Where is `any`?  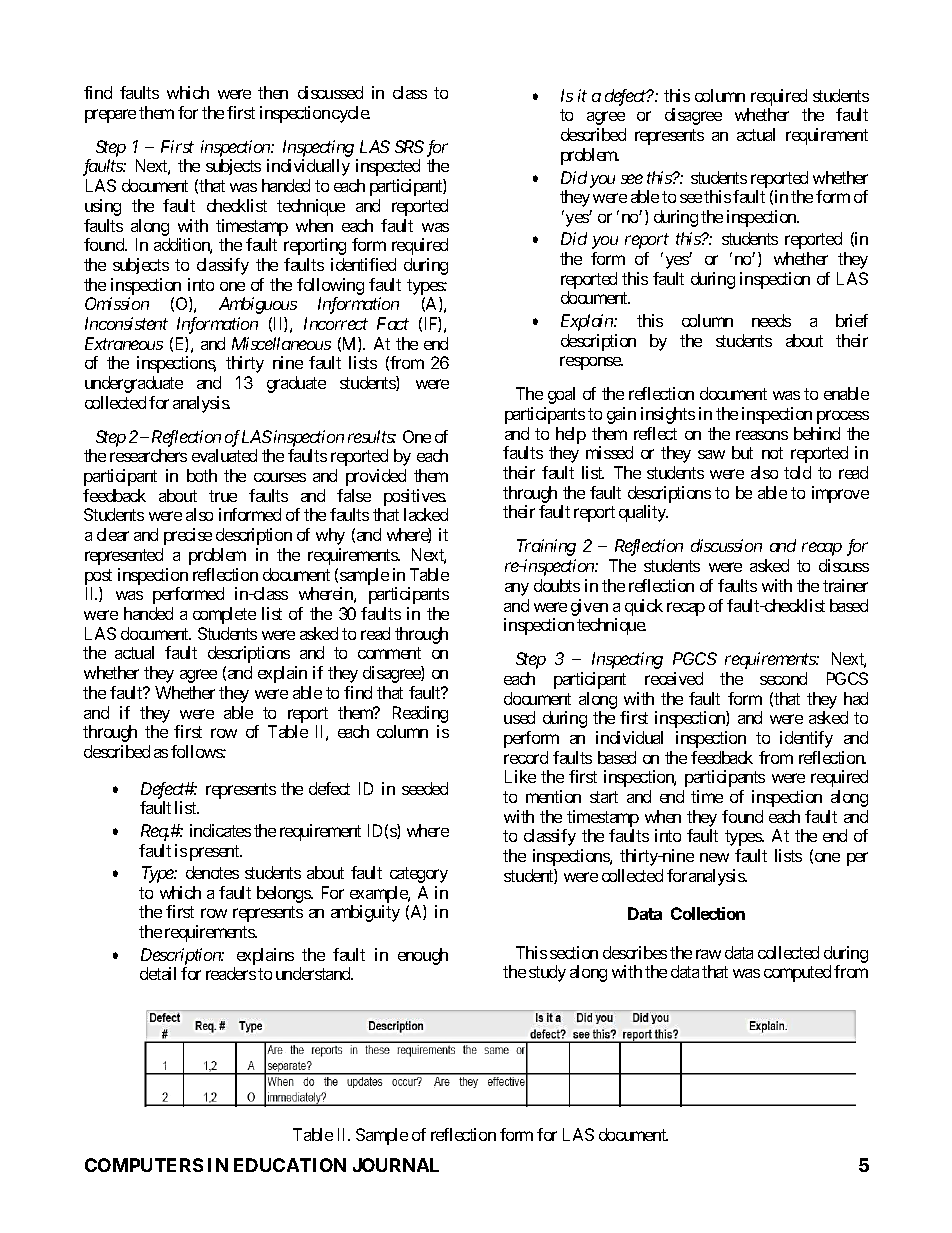
any is located at coordinates (517, 589).
